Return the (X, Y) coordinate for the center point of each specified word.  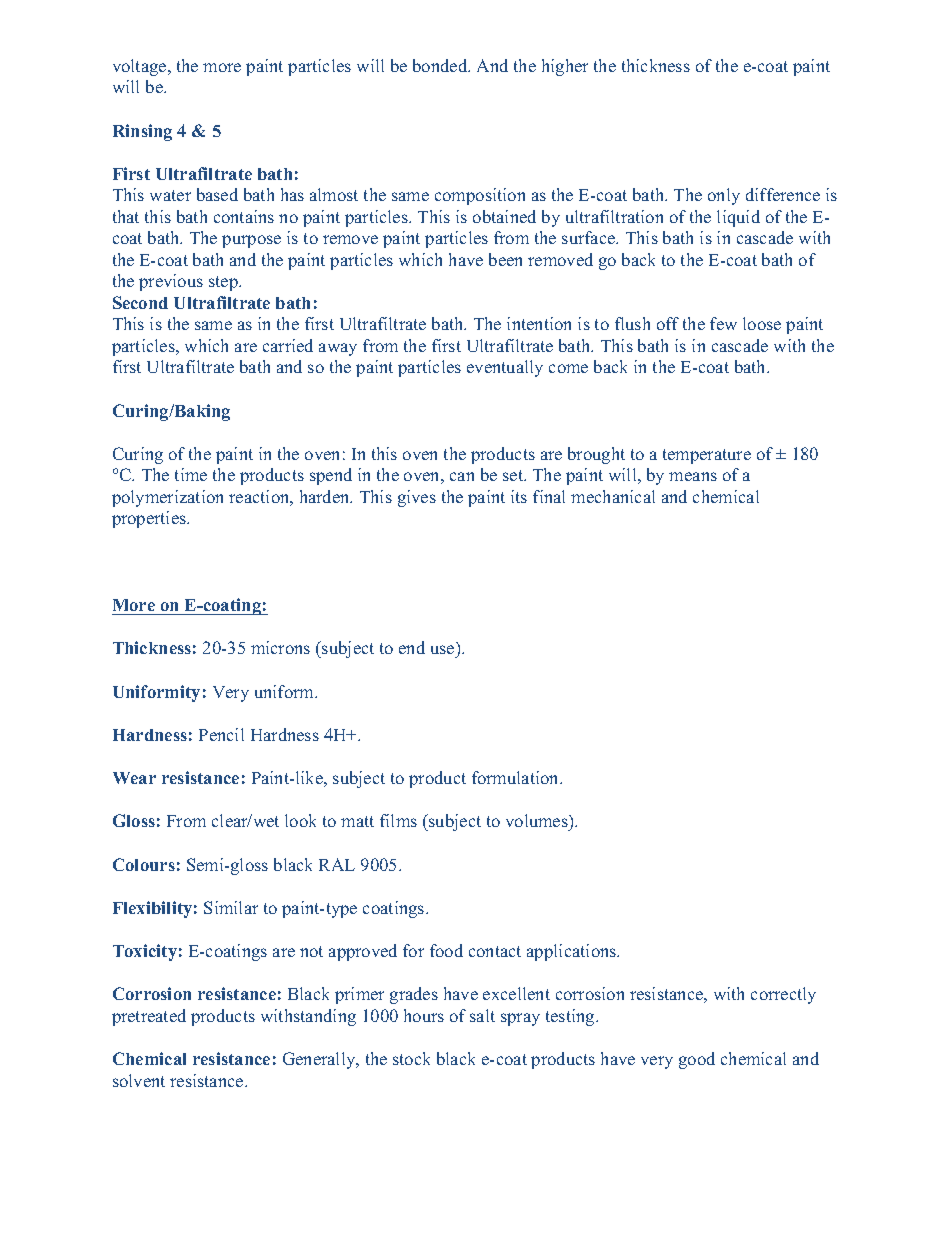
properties (150, 519)
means (693, 476)
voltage (141, 67)
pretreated (149, 1017)
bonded (441, 65)
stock (411, 1058)
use (442, 649)
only (724, 196)
